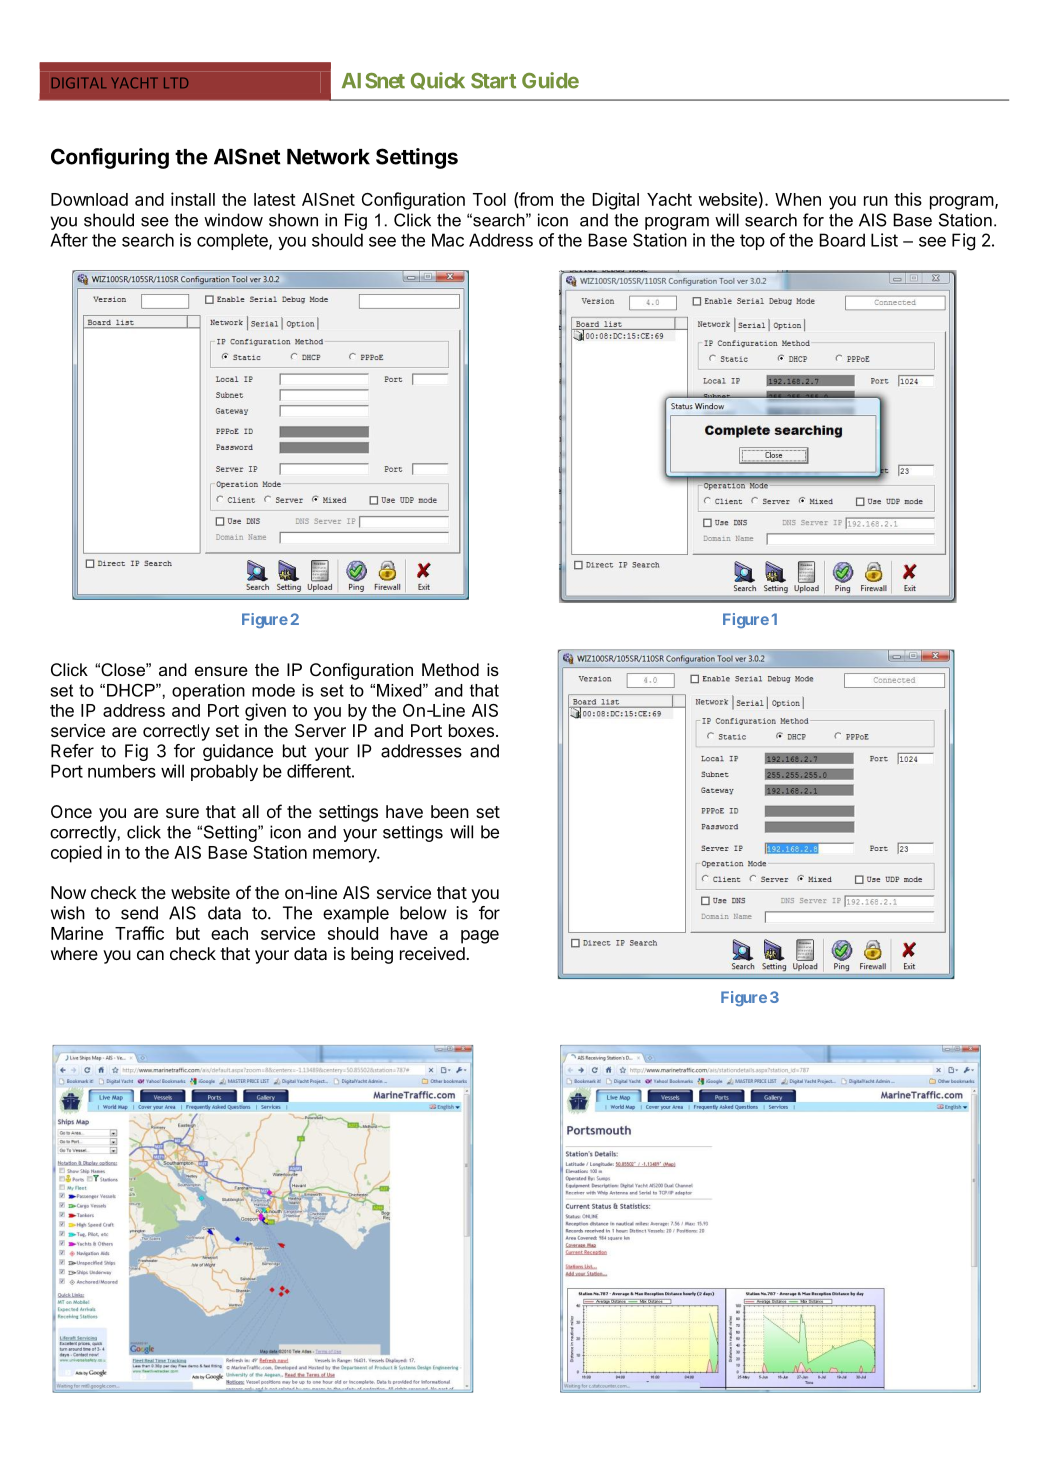 The image size is (1049, 1484). Describe the element at coordinates (432, 953) in the document. I see `received` at that location.
